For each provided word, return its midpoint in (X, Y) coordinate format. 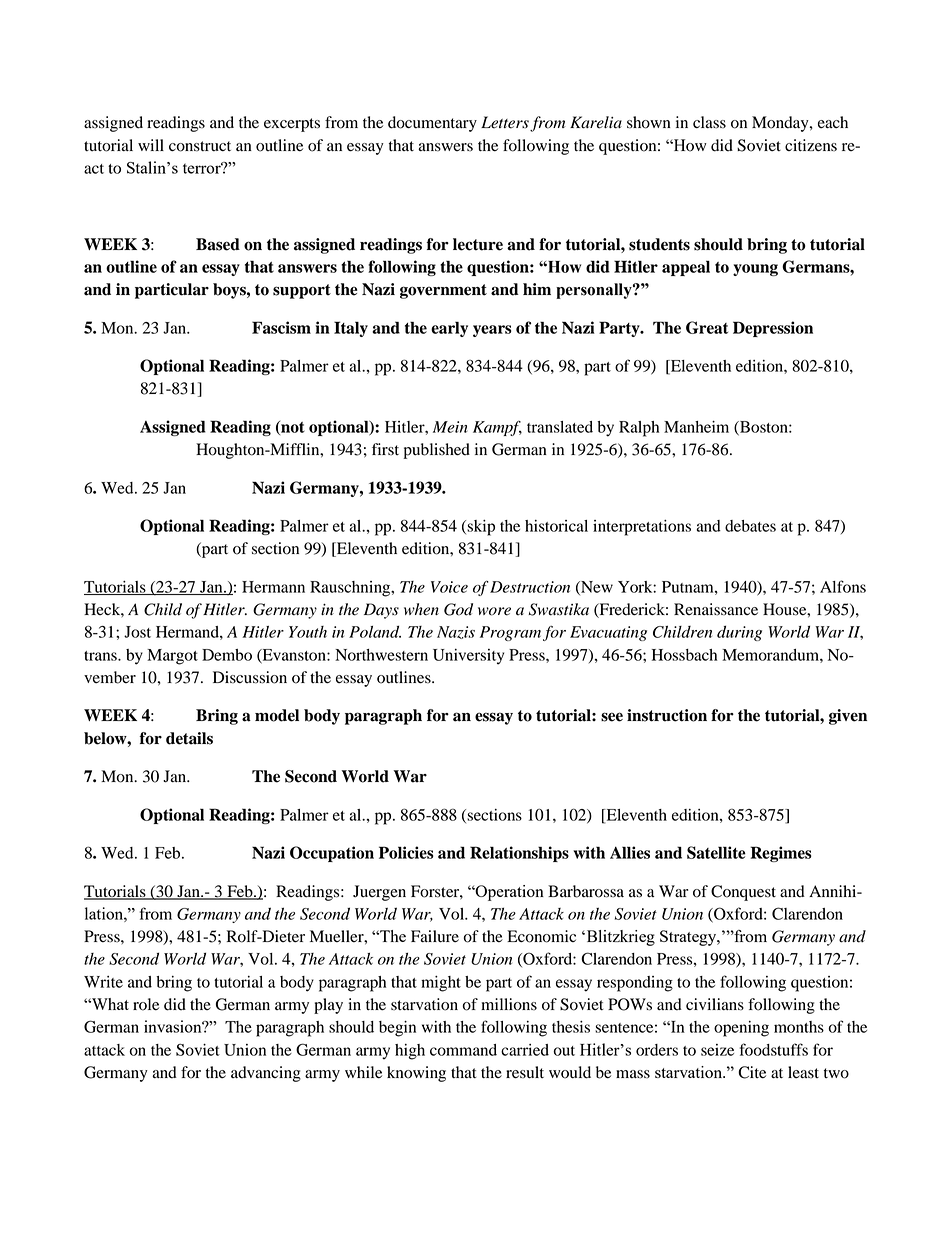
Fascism (281, 327)
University (468, 656)
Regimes (781, 854)
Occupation (332, 854)
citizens (811, 145)
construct (200, 146)
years (492, 331)
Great (707, 327)
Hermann (273, 587)
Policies (406, 852)
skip (481, 528)
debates (750, 526)
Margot (172, 657)
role (146, 1004)
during (739, 633)
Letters (505, 122)
